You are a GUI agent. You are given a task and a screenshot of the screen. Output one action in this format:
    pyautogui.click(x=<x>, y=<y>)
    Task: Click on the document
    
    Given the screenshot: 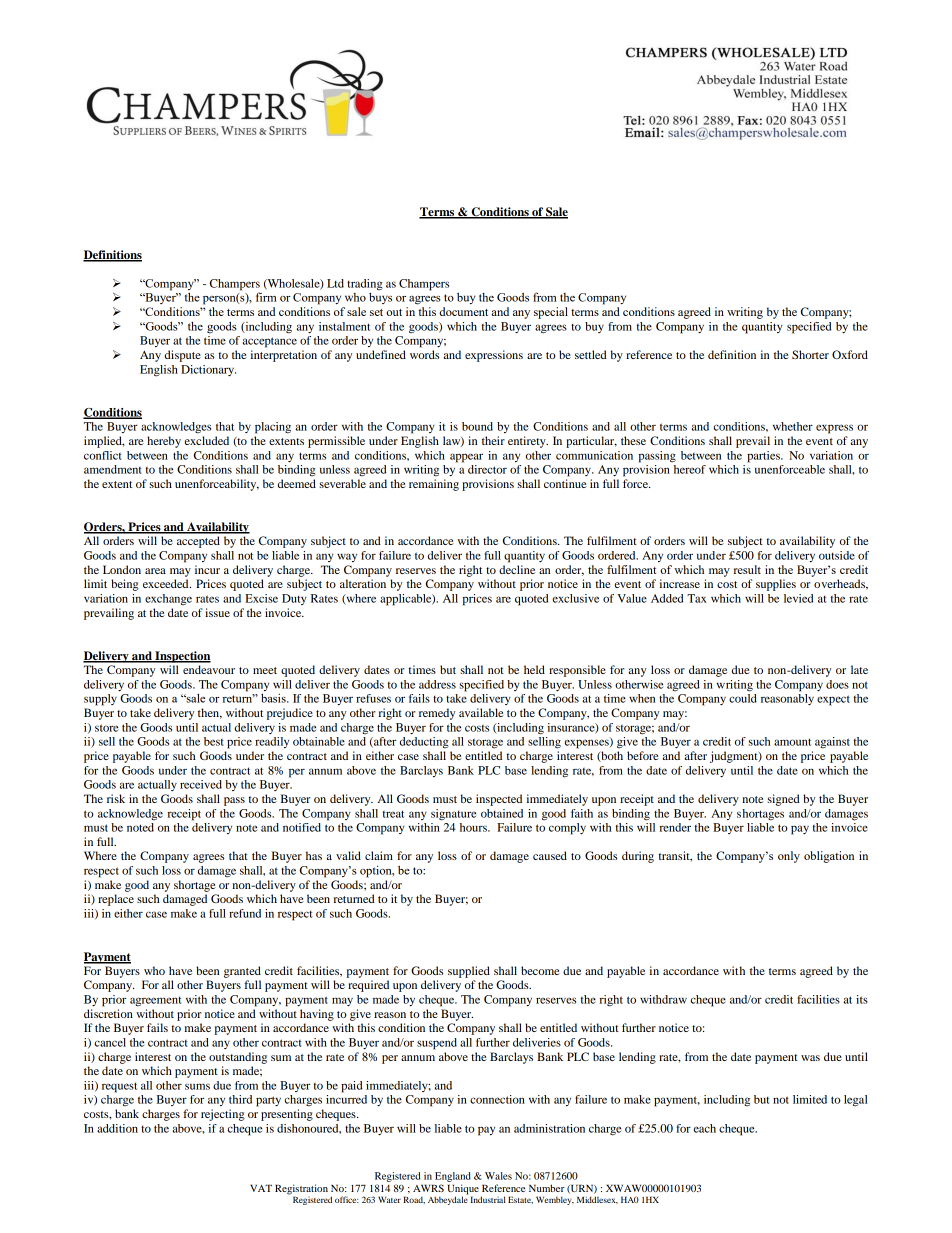 What is the action you would take?
    pyautogui.click(x=463, y=311)
